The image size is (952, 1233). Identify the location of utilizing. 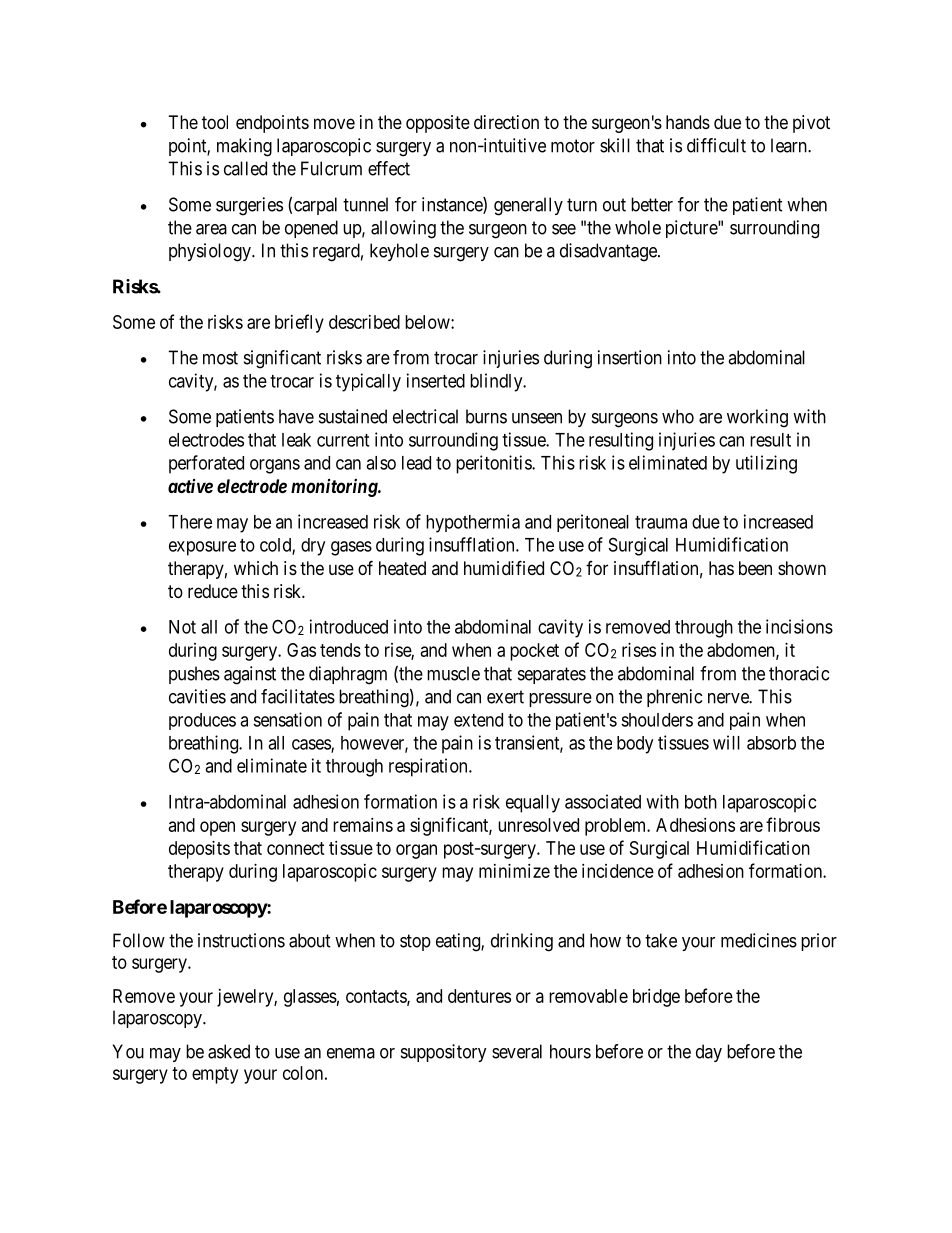
(766, 464).
